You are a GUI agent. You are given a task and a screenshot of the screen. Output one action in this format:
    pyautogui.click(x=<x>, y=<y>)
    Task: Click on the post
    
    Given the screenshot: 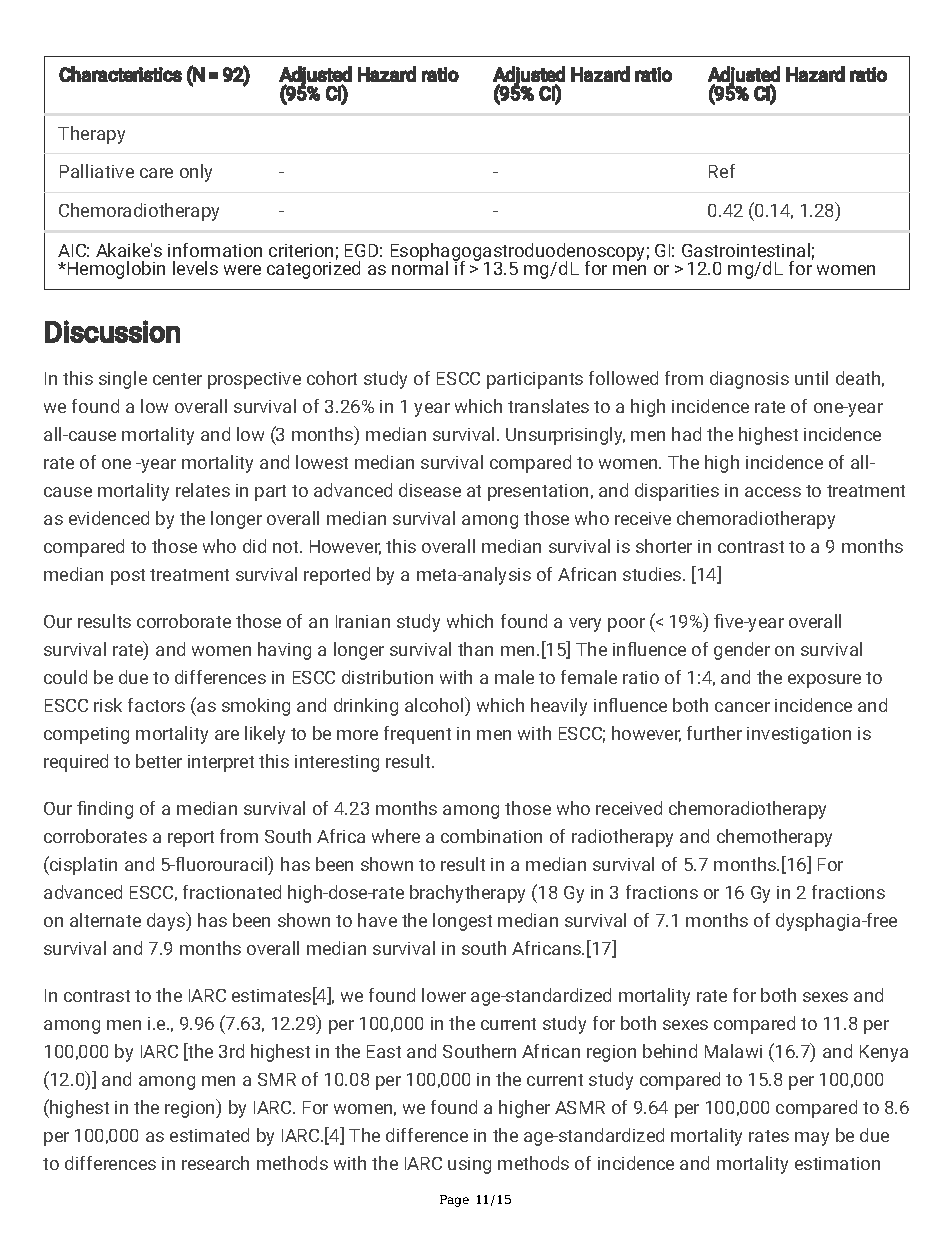 What is the action you would take?
    pyautogui.click(x=128, y=577)
